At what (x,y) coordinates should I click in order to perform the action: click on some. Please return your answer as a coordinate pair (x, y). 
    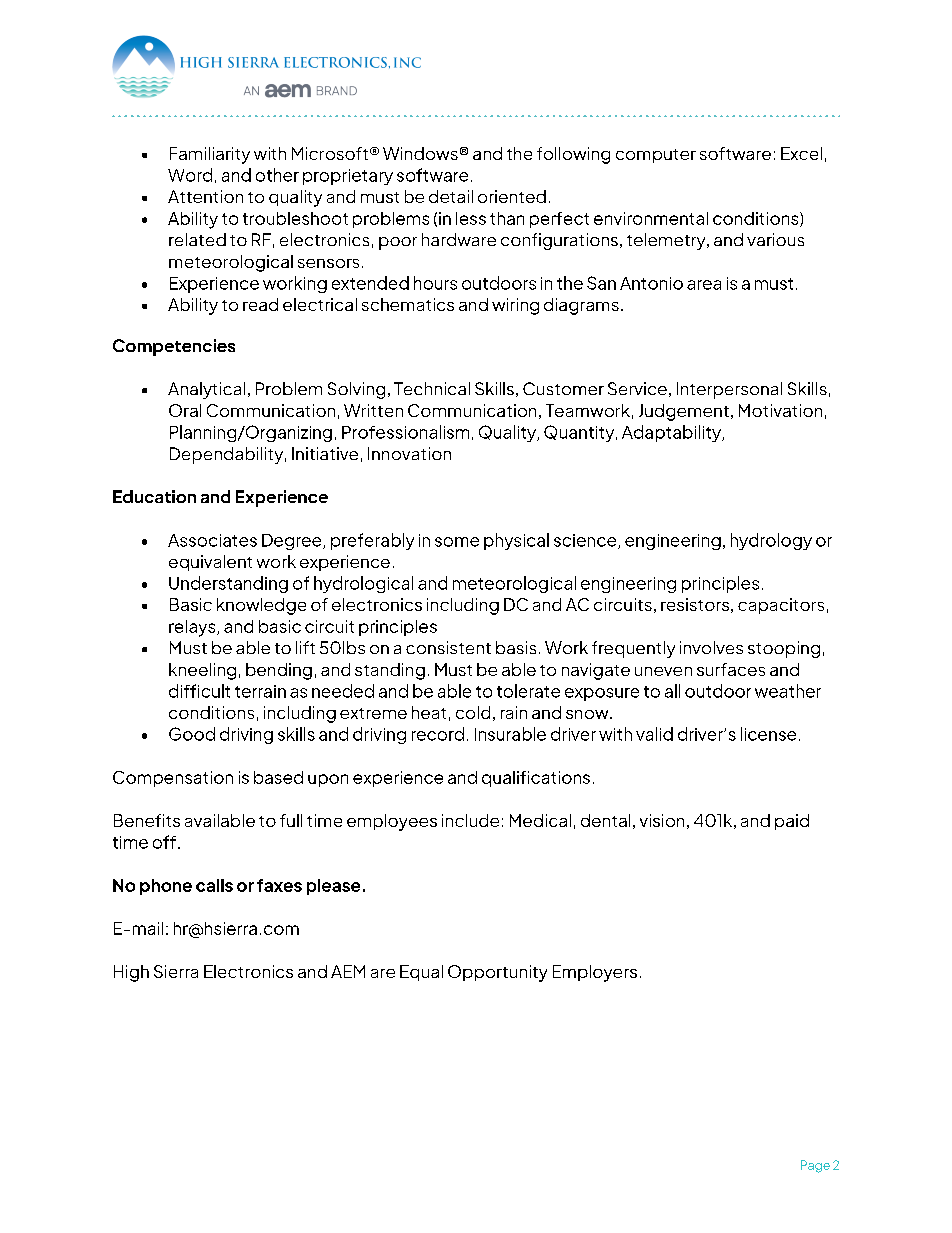
    Looking at the image, I should click on (457, 542).
